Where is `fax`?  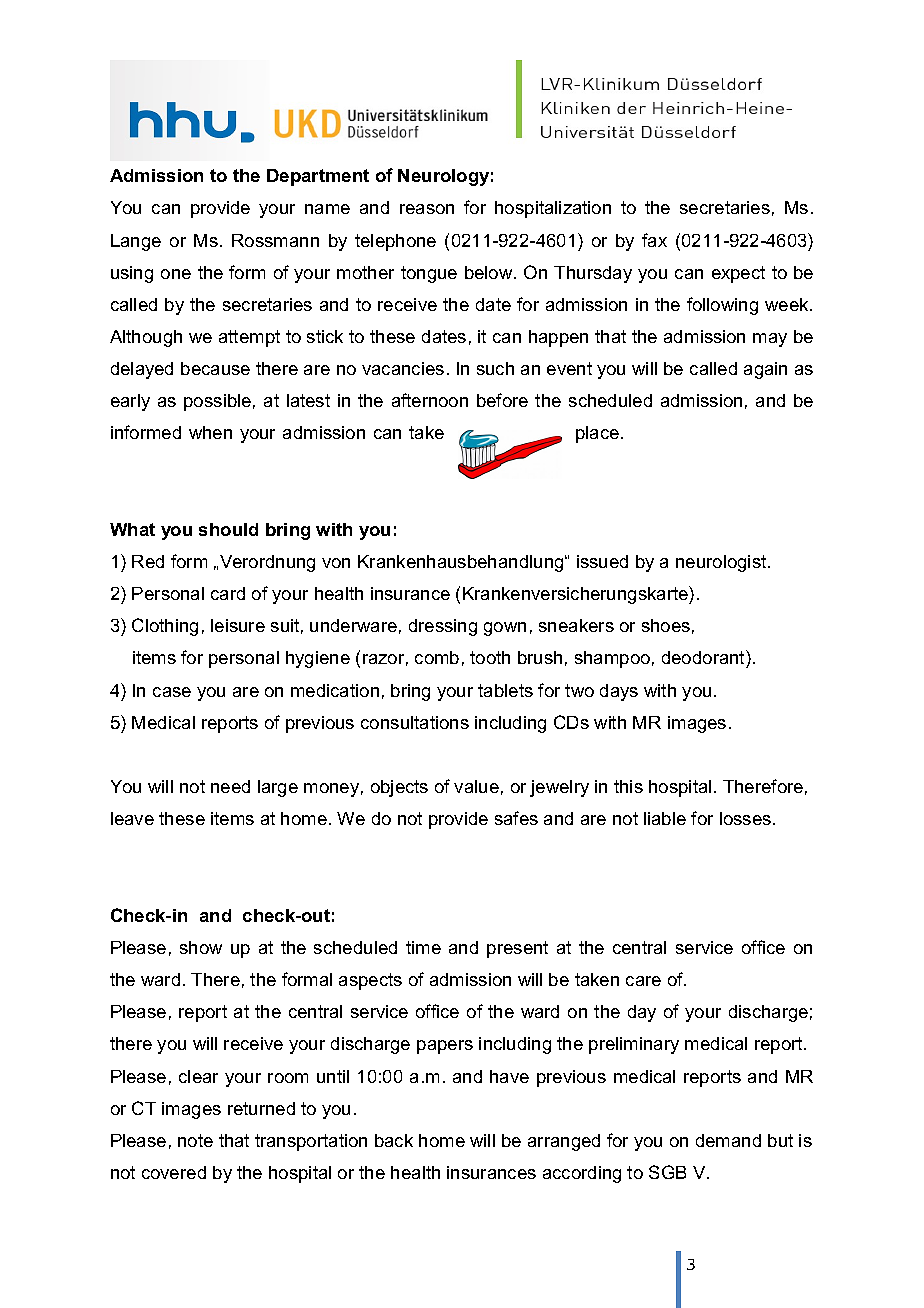 fax is located at coordinates (654, 240).
